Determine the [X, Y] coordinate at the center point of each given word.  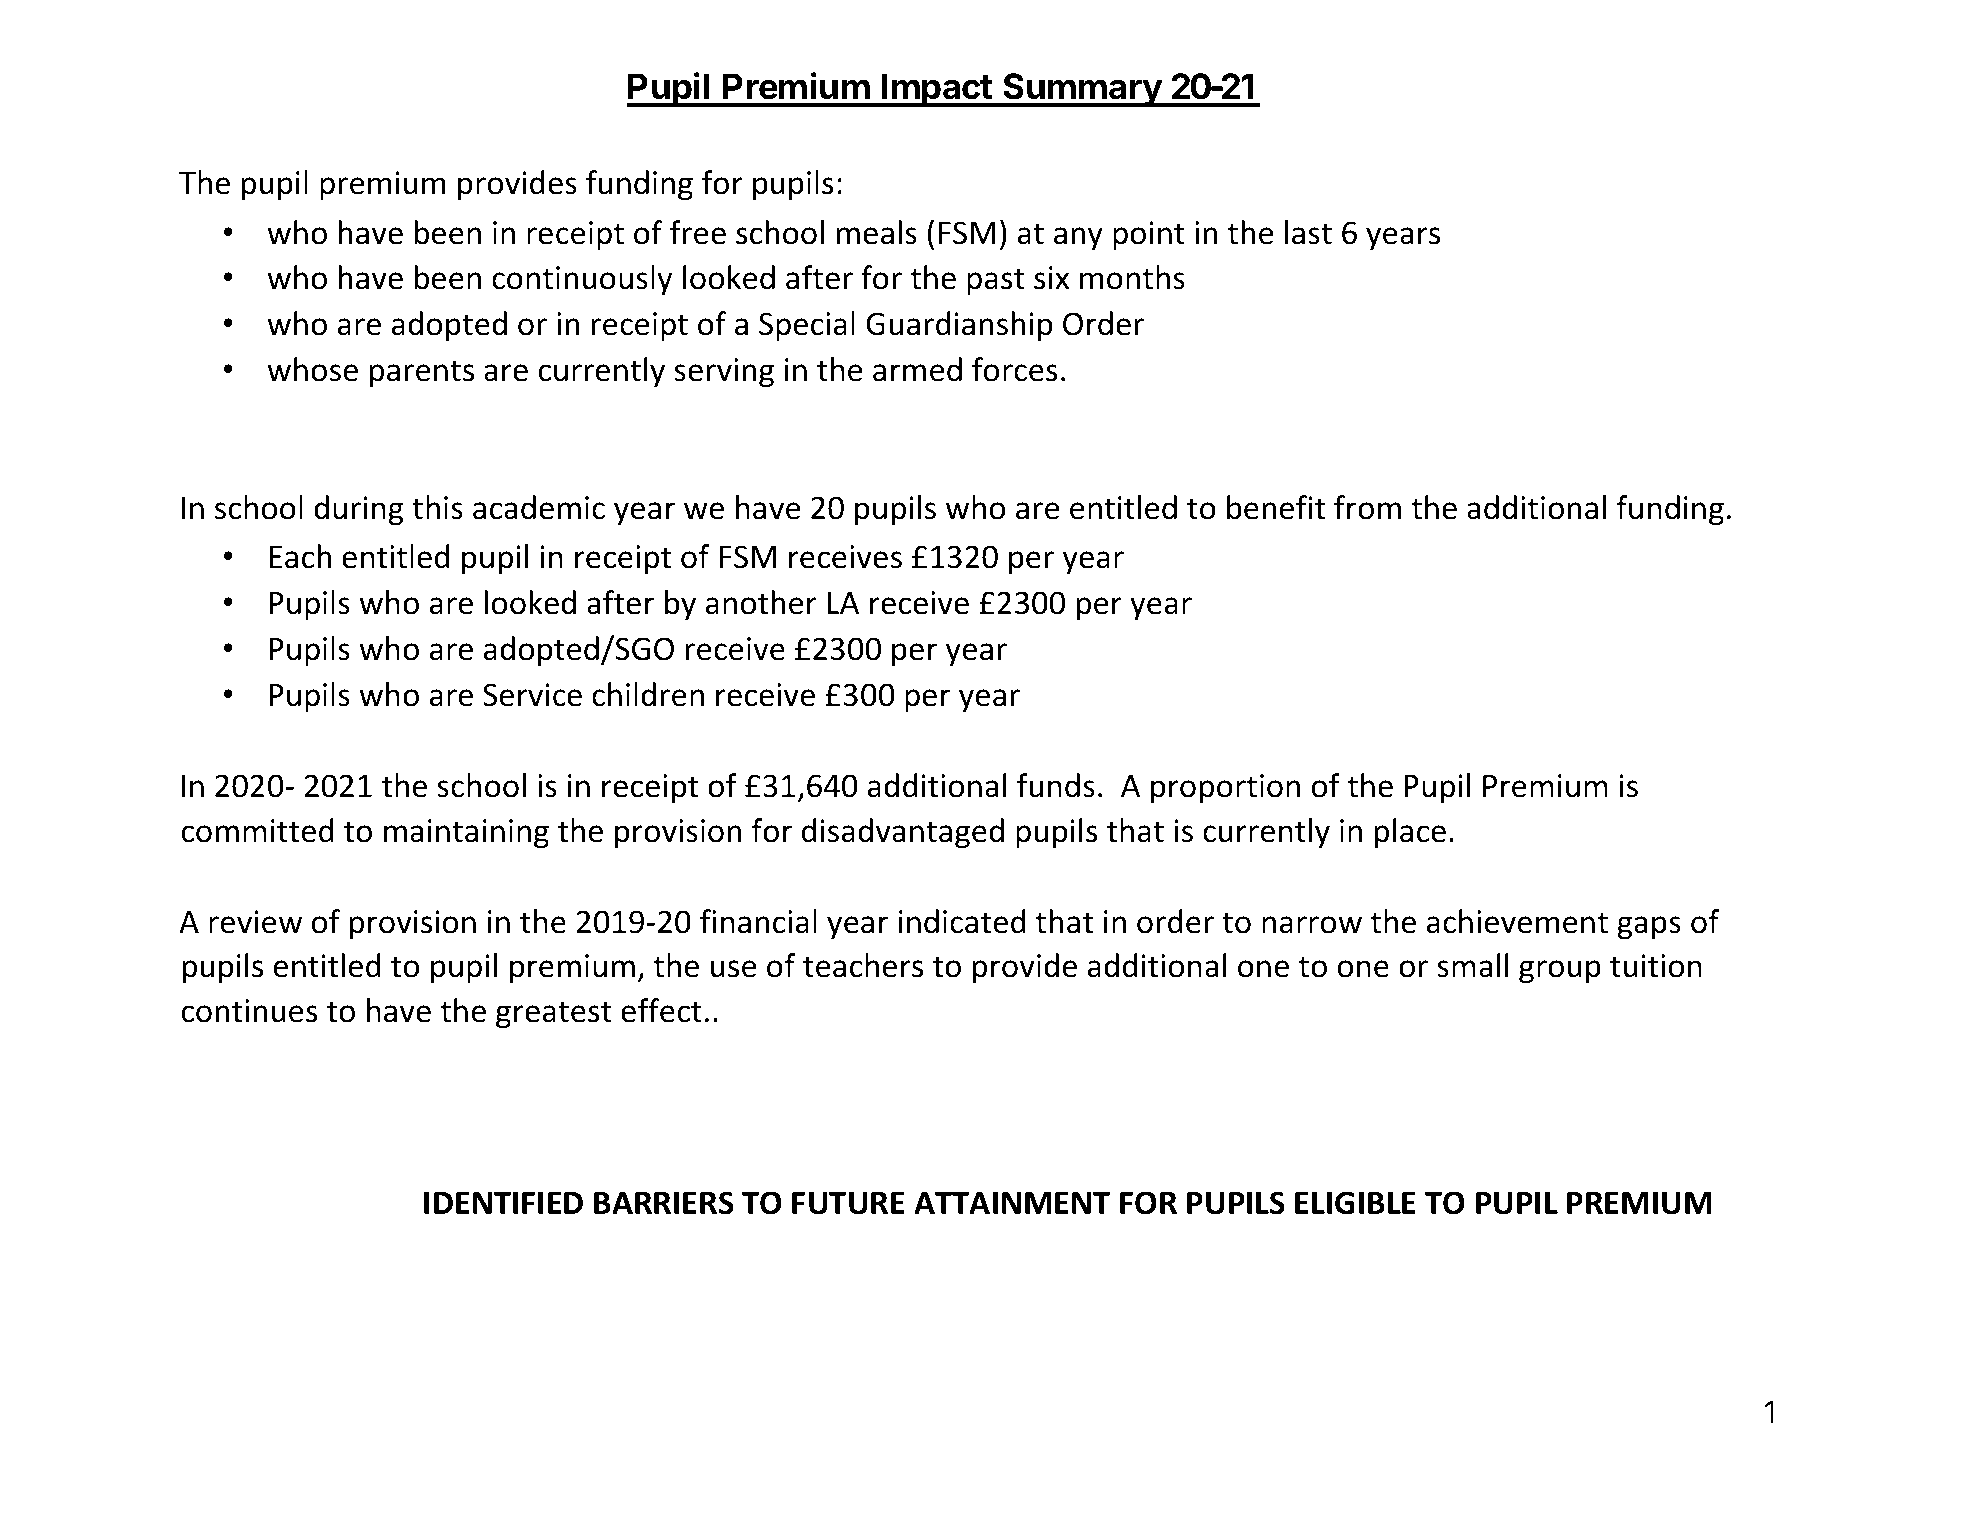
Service [532, 695]
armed [917, 369]
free [698, 232]
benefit [1276, 507]
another [761, 602]
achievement [1517, 921]
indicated [962, 921]
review [255, 922]
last [1308, 232]
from [1367, 507]
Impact [937, 90]
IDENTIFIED [503, 1203]
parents [422, 373]
